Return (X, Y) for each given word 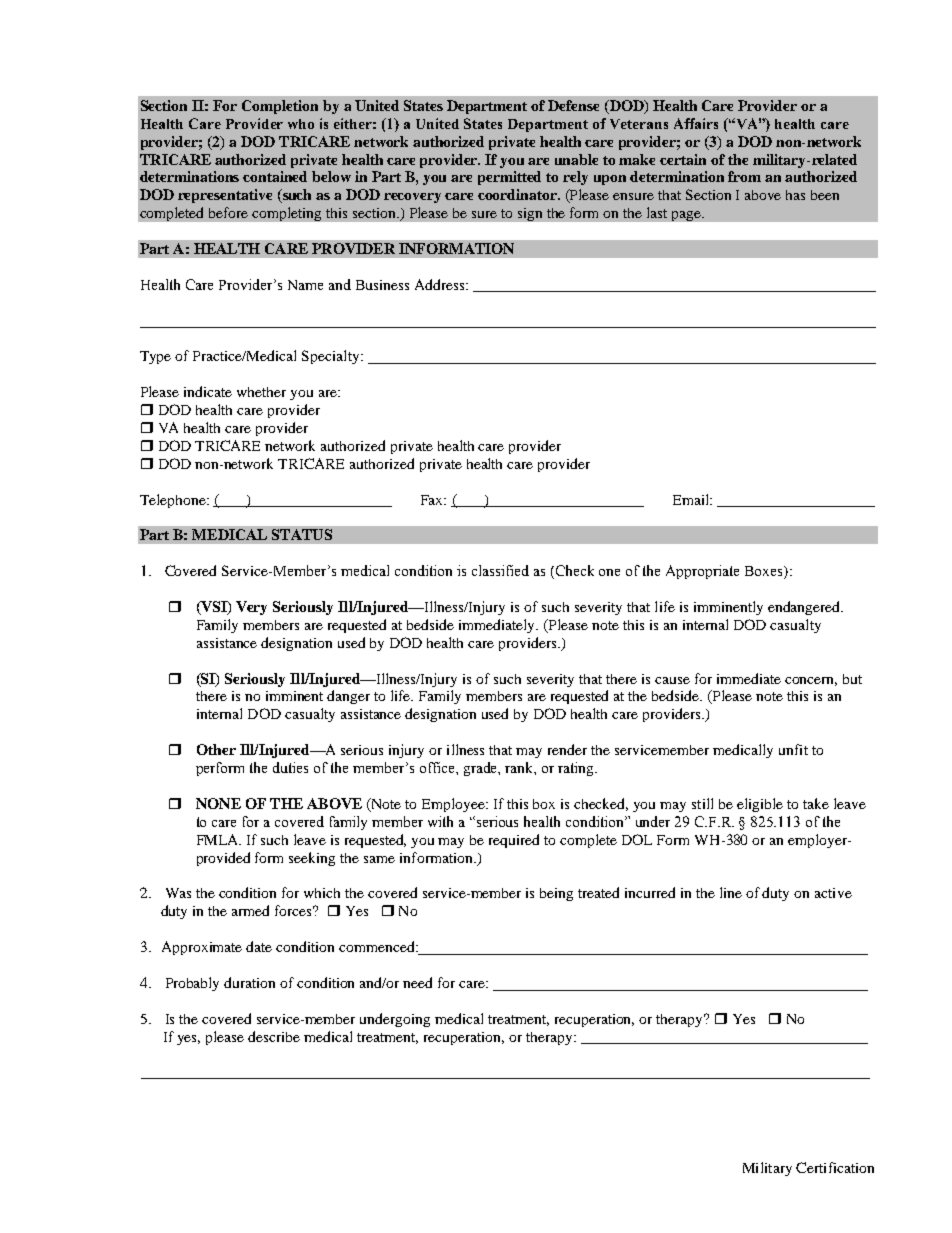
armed (250, 910)
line (731, 892)
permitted (509, 178)
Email (692, 499)
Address (441, 284)
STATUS (302, 534)
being (556, 894)
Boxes (765, 572)
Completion (280, 107)
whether (261, 392)
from (744, 176)
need (417, 982)
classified (500, 570)
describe (274, 1036)
